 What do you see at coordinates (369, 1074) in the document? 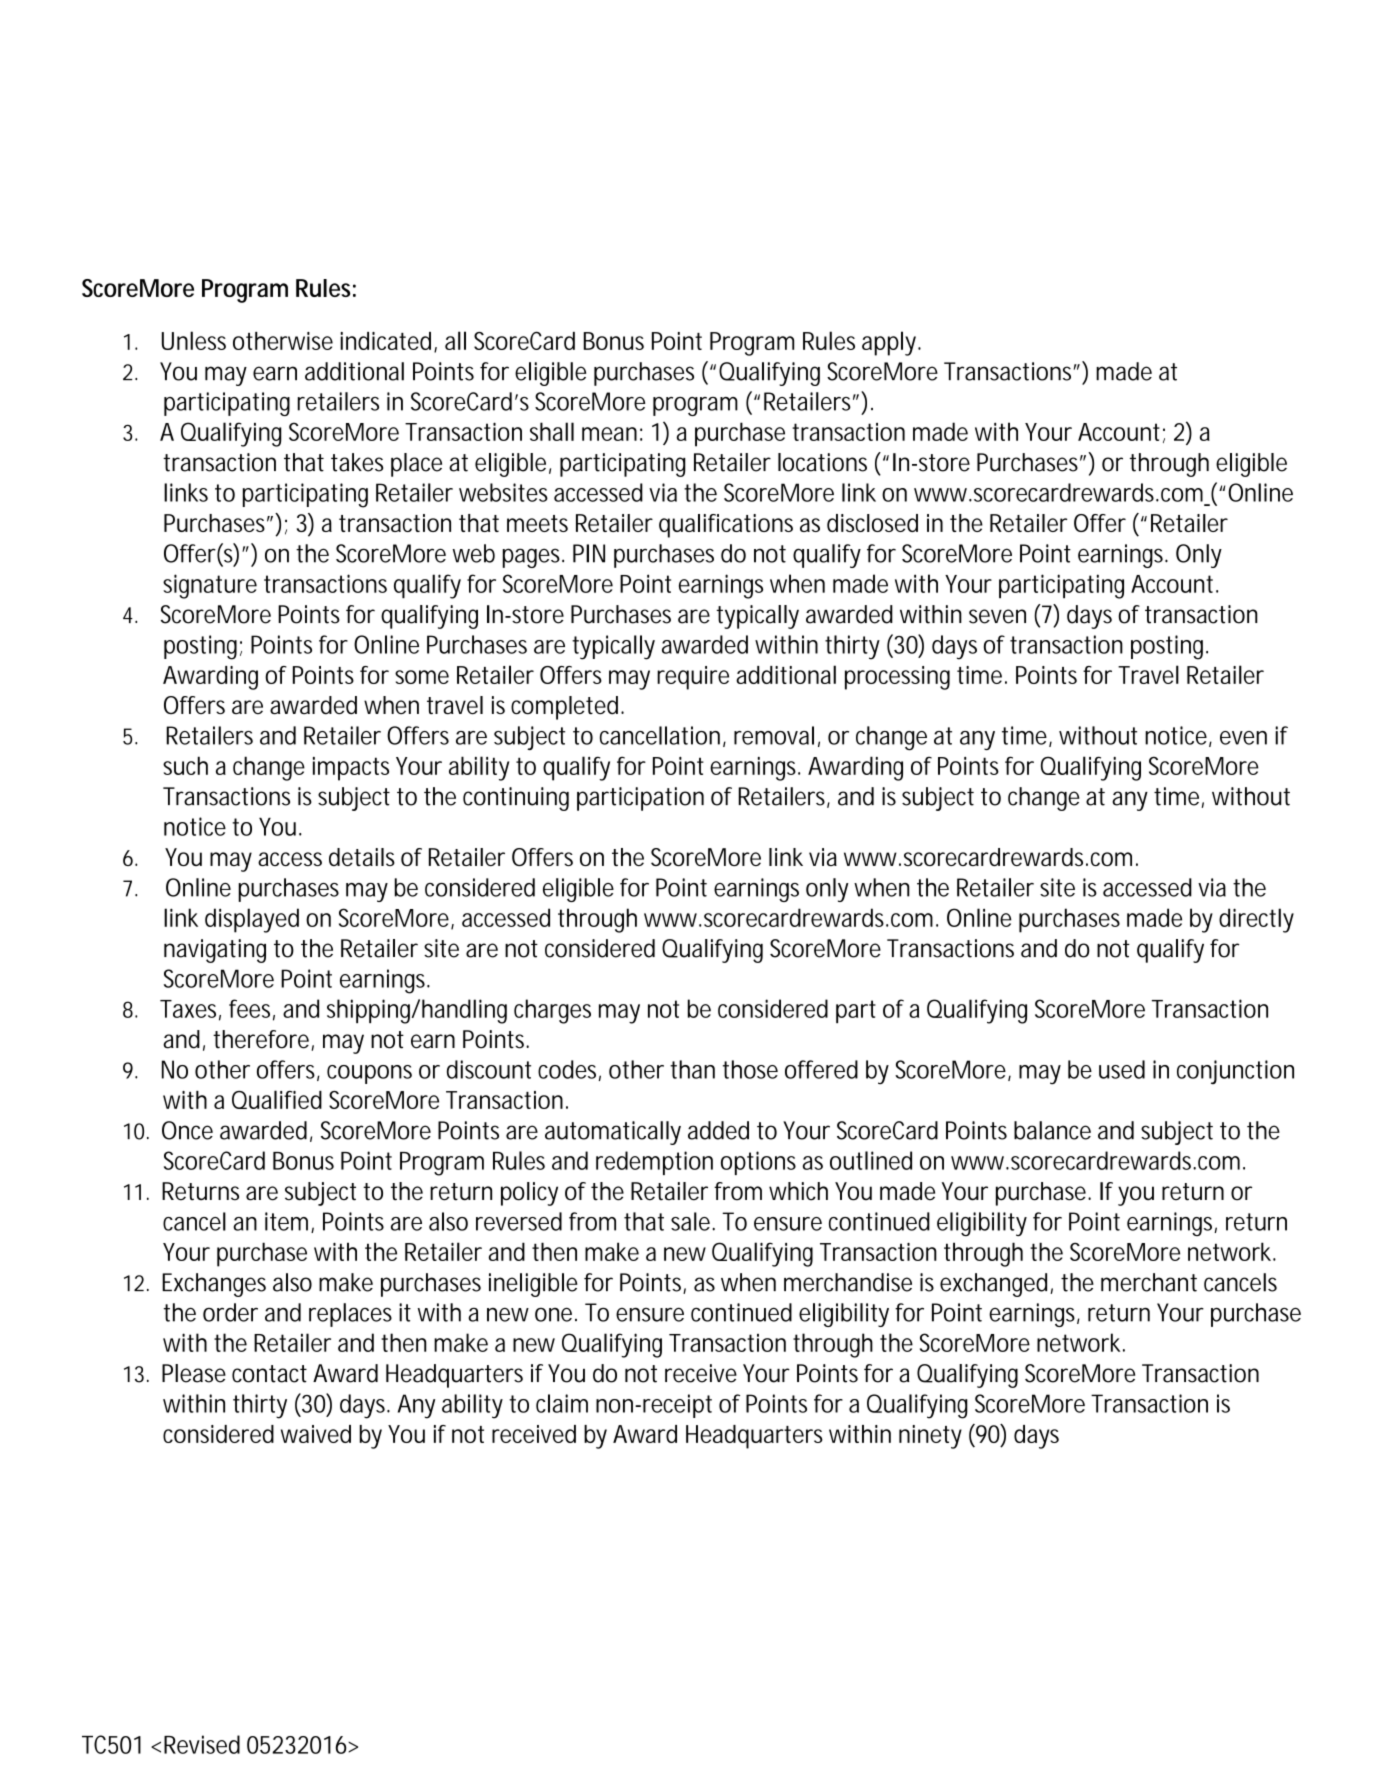
I see `coupons` at bounding box center [369, 1074].
